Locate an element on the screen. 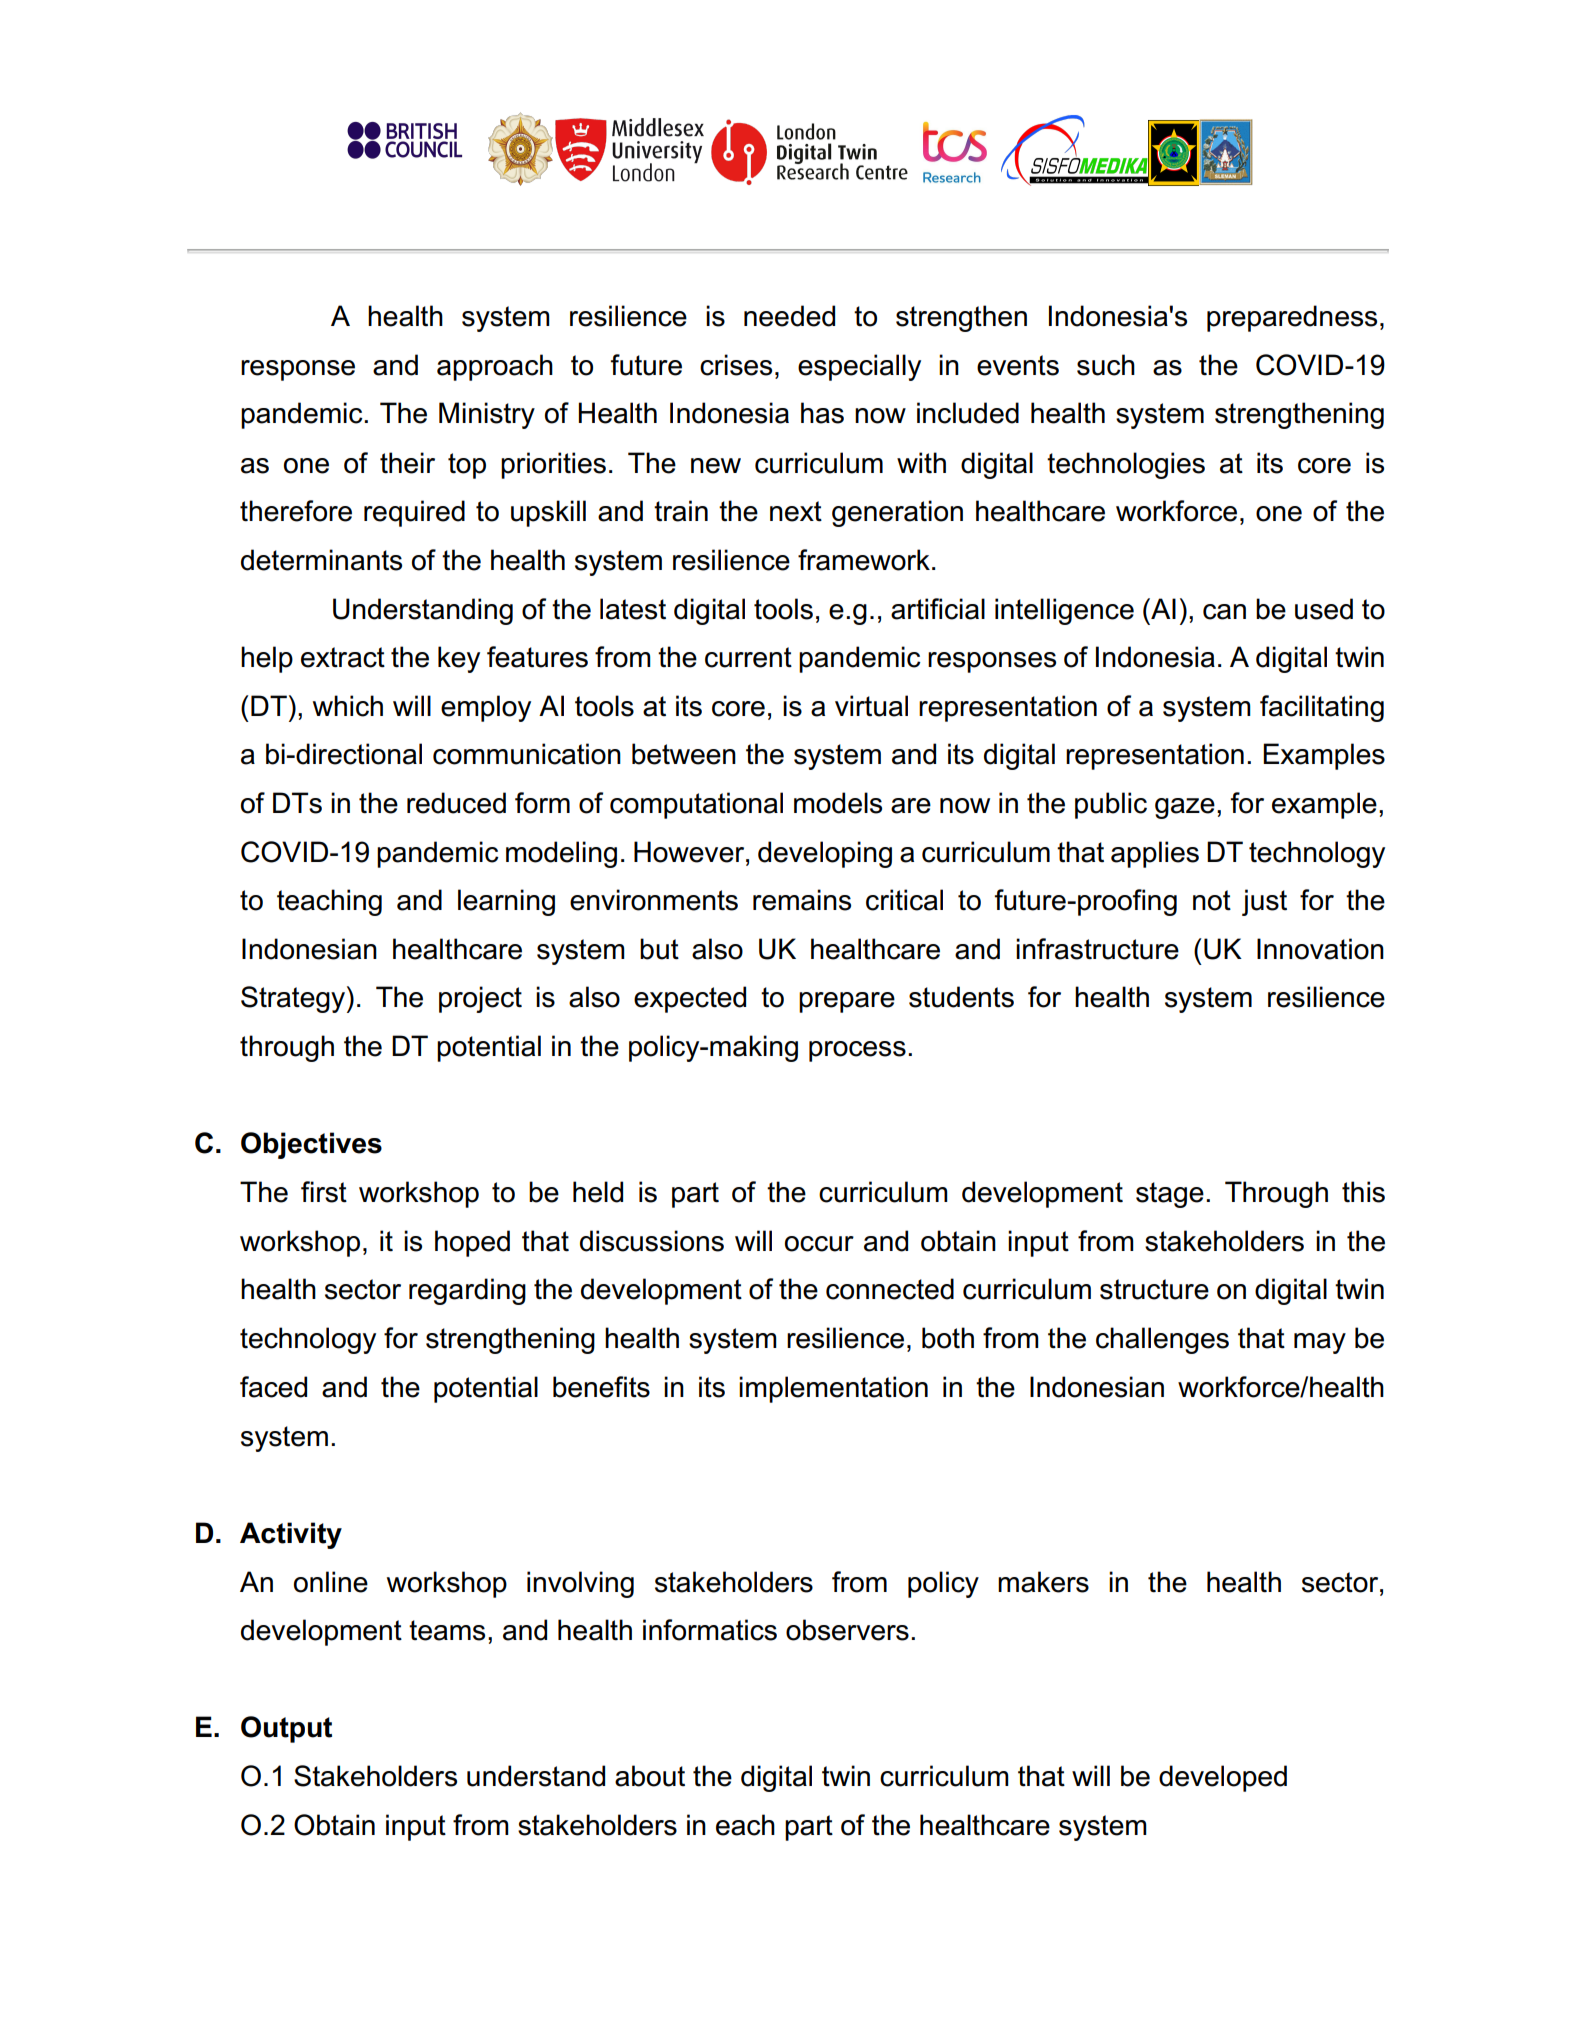 The height and width of the screenshot is (2031, 1569). such is located at coordinates (1106, 365).
